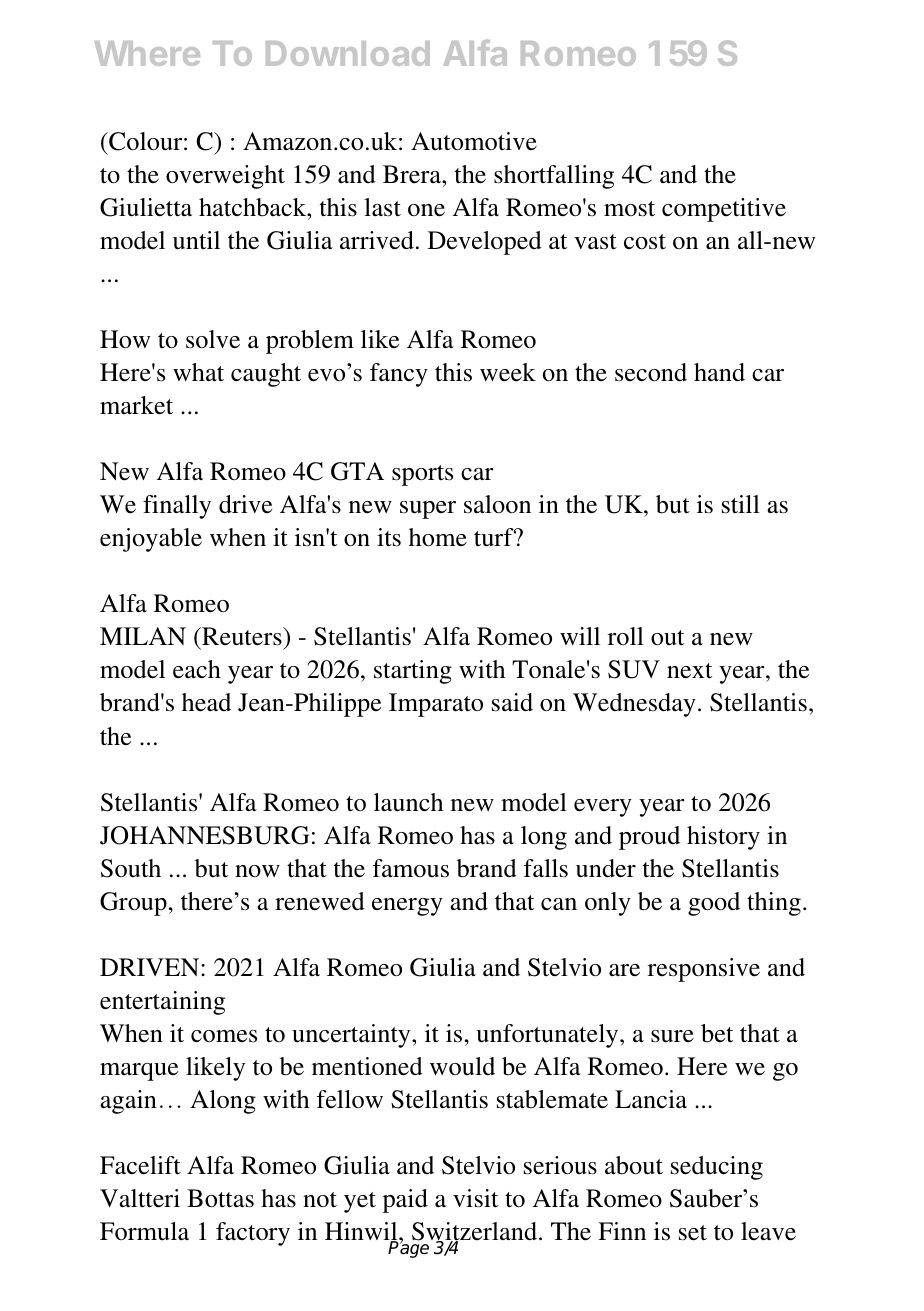  Describe the element at coordinates (204, 835) in the page. I see `JOHANNESBURG` at that location.
